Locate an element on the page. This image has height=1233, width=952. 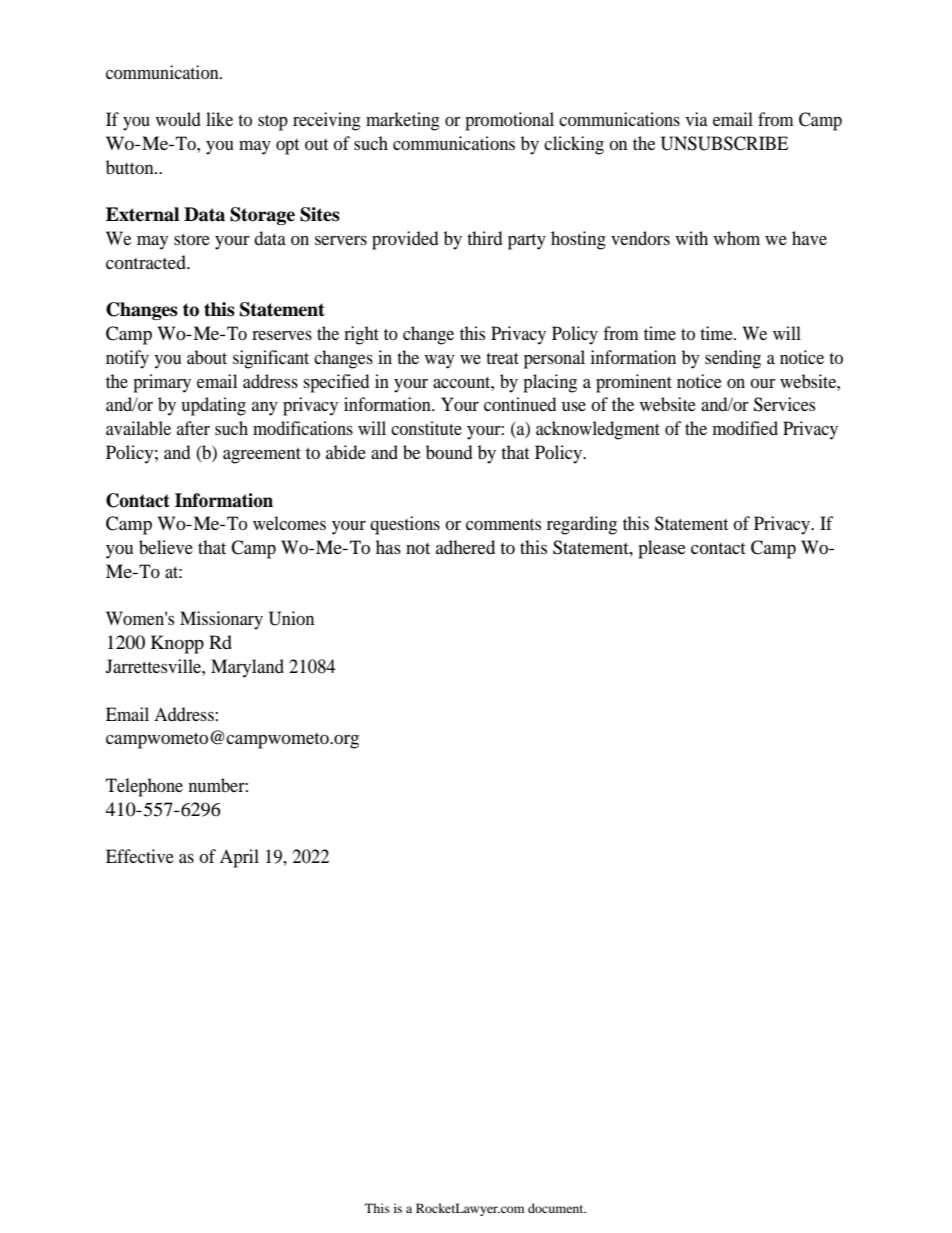
UNSUBSCRIBE is located at coordinates (724, 143).
